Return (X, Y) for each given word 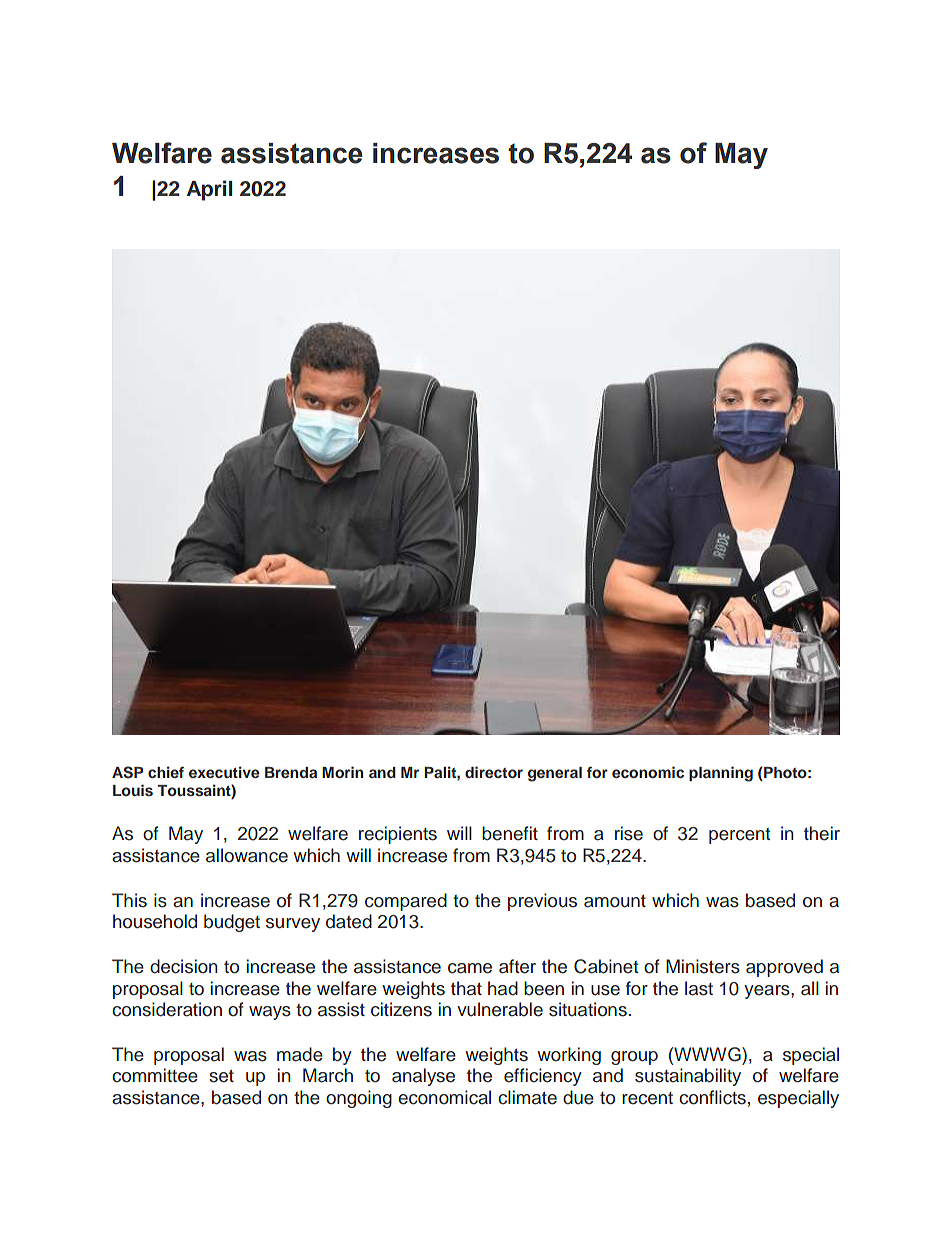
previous (542, 902)
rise (629, 833)
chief (166, 772)
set (221, 1076)
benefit (510, 833)
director (494, 772)
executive (224, 772)
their (822, 833)
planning (721, 774)
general (555, 774)
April (209, 190)
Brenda (291, 772)
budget (232, 923)
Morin (342, 772)
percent (739, 836)
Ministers (703, 966)
